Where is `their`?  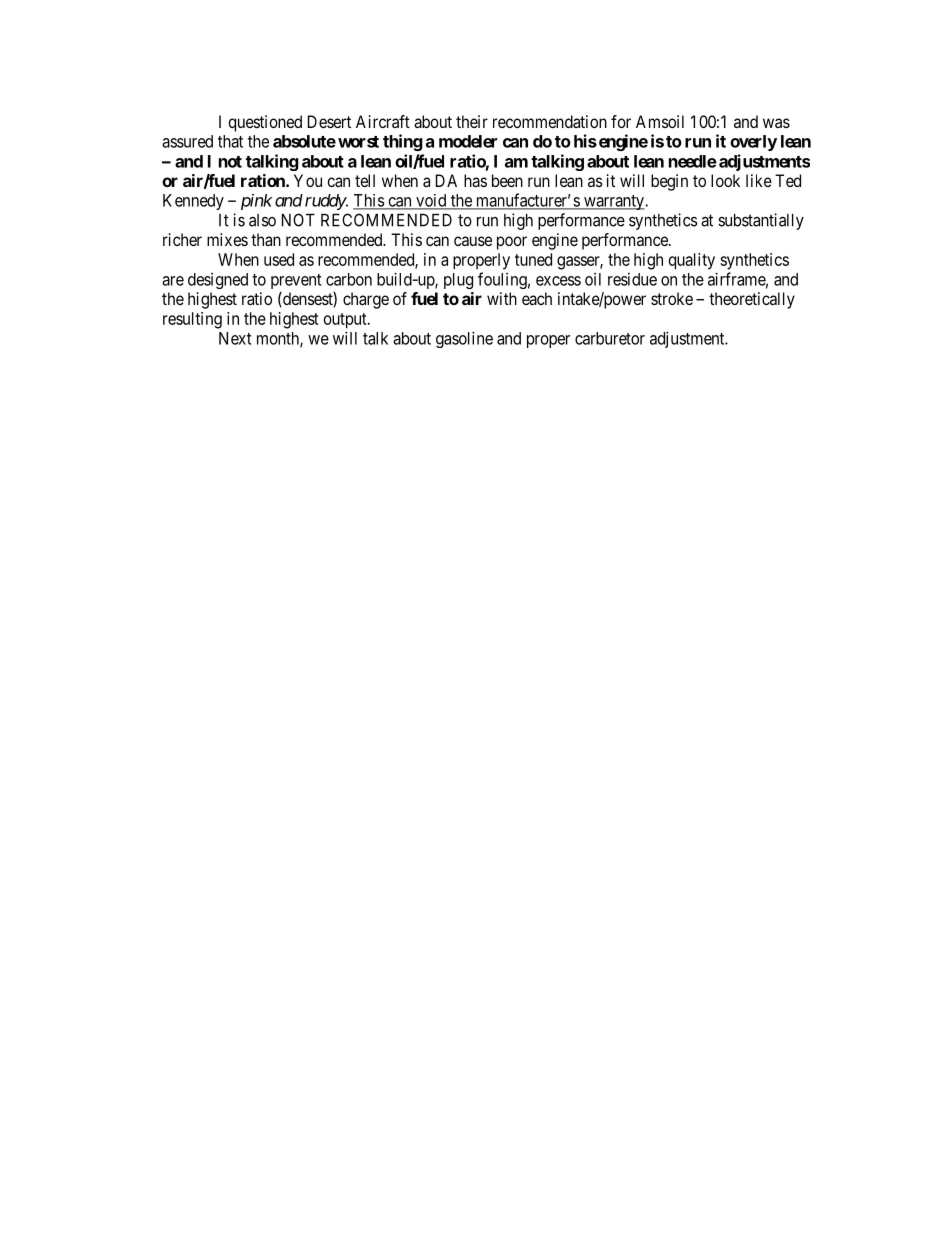
their is located at coordinates (472, 121).
